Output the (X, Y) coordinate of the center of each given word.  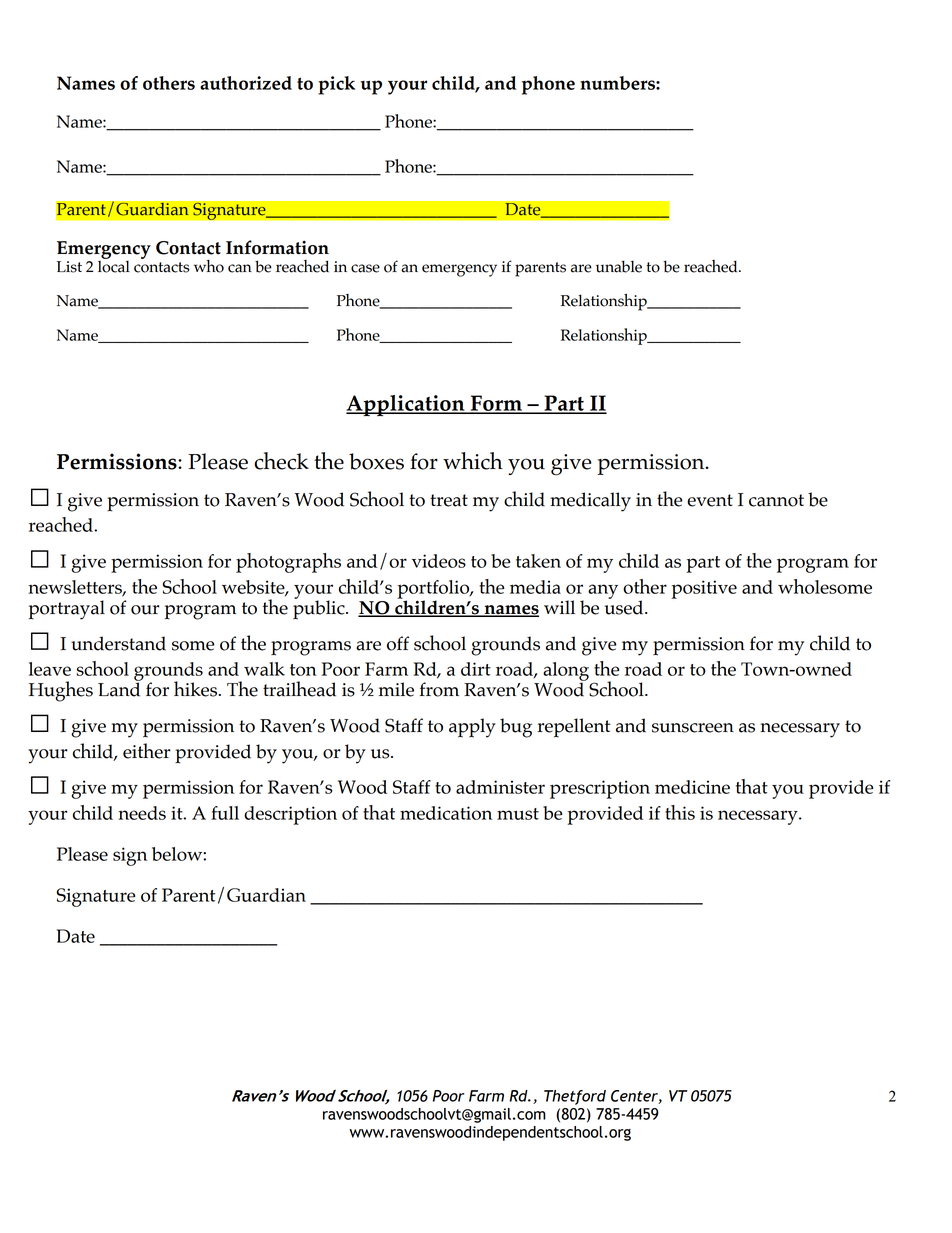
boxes (376, 461)
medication (446, 813)
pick (336, 85)
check (281, 461)
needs (142, 813)
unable (619, 266)
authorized (246, 83)
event (710, 500)
